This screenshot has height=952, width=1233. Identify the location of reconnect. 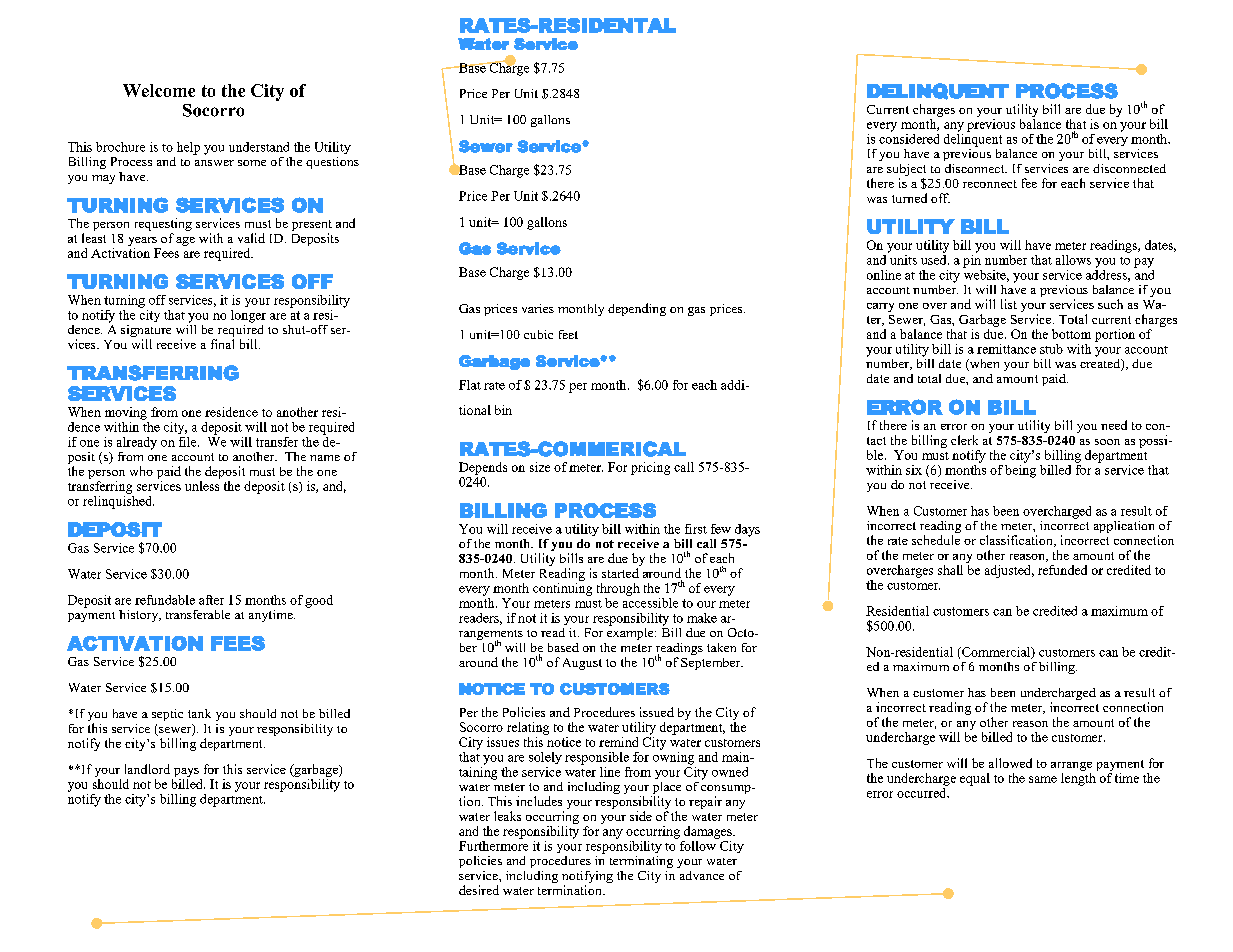
(990, 184).
